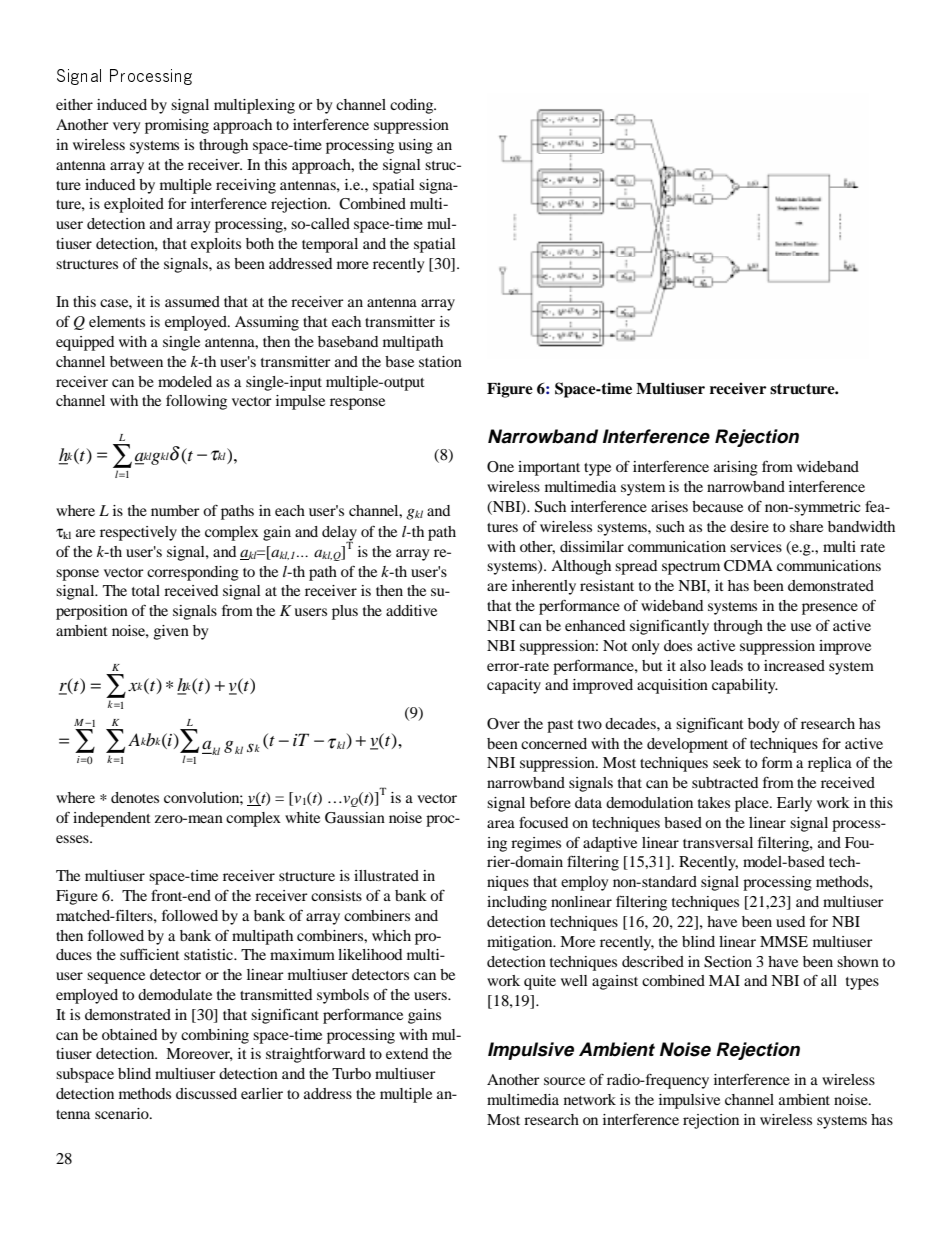 The image size is (952, 1233). What do you see at coordinates (196, 402) in the screenshot?
I see `following` at bounding box center [196, 402].
